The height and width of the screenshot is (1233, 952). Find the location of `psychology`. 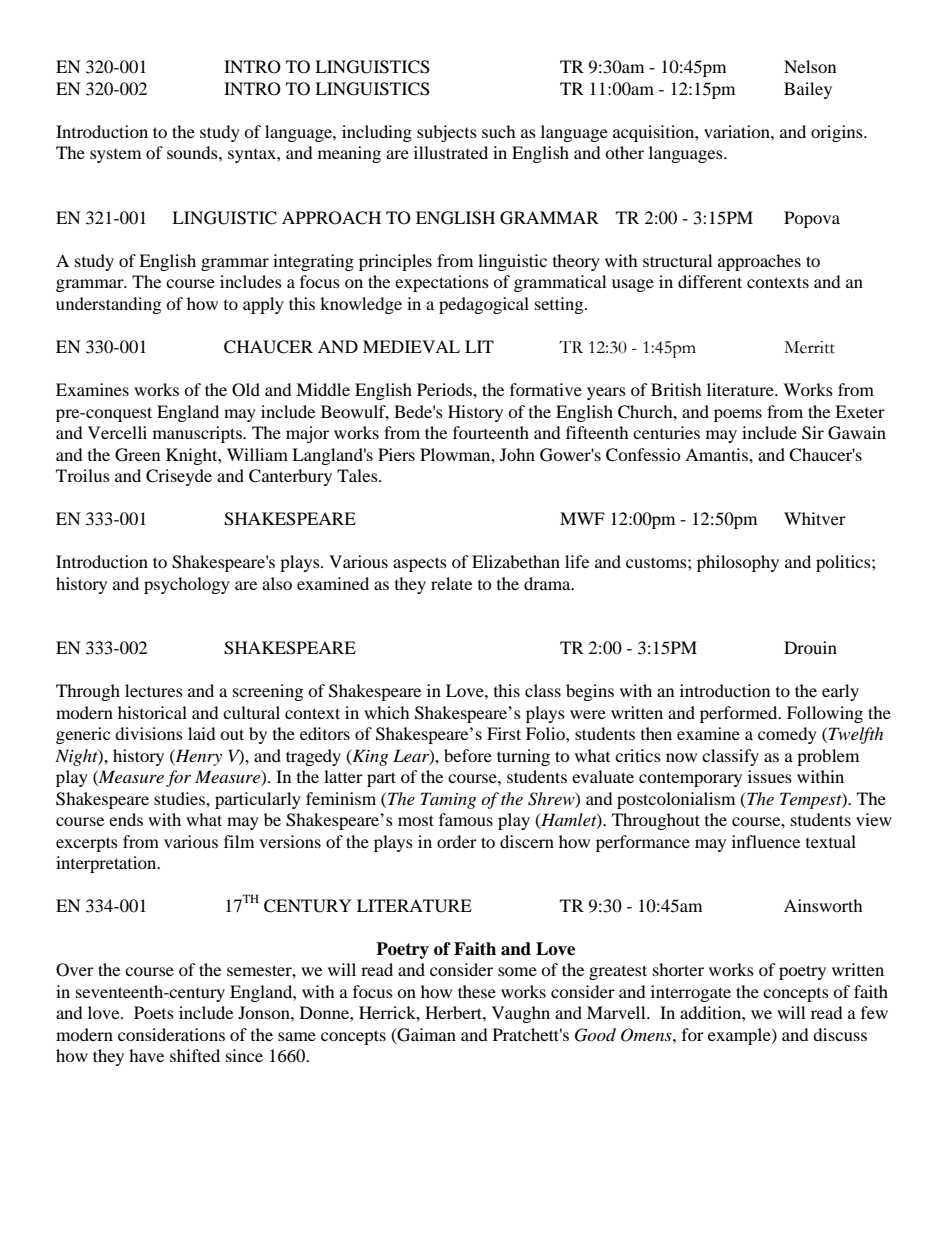

psychology is located at coordinates (187, 585).
